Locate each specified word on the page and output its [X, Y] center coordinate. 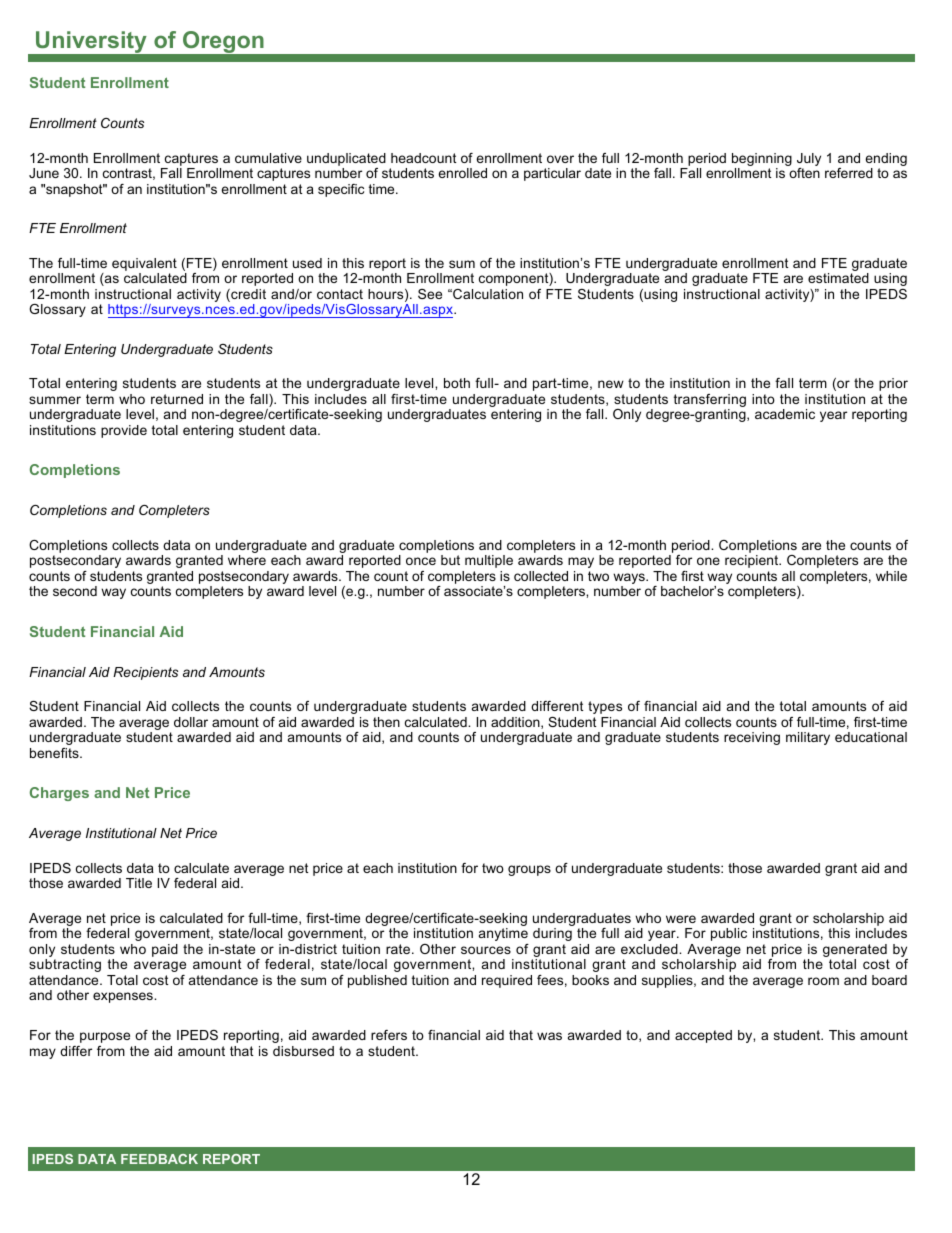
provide [124, 431]
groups [529, 870]
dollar [191, 722]
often [804, 173]
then [386, 722]
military [808, 738]
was [549, 1036]
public [729, 934]
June [44, 173]
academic [785, 414]
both [457, 383]
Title [139, 883]
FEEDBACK [159, 1159]
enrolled [462, 173]
